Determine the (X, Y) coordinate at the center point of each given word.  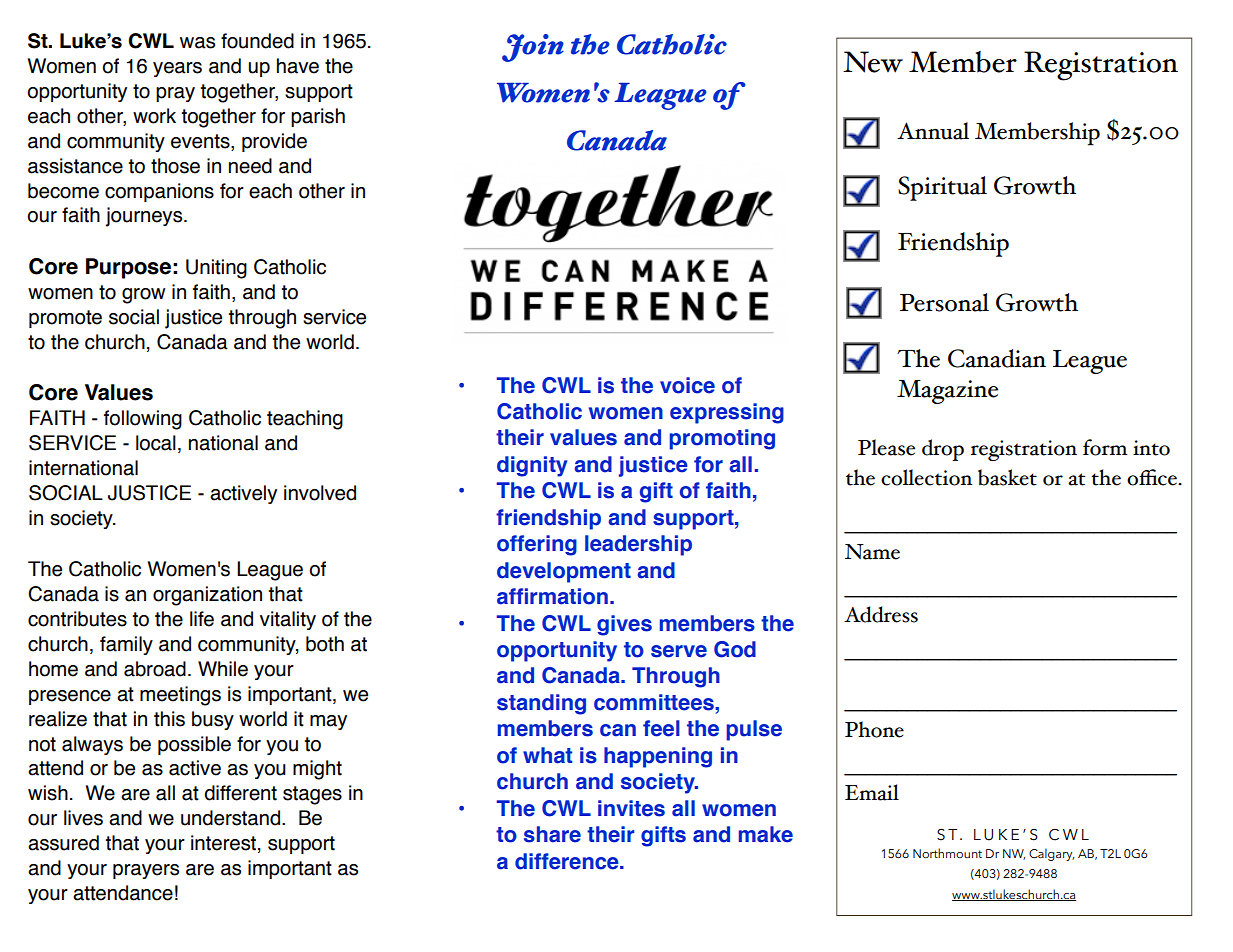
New (873, 62)
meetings (180, 696)
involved (320, 493)
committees (655, 702)
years (177, 69)
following (143, 420)
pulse (754, 730)
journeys (145, 217)
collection (926, 477)
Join (533, 48)
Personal (944, 302)
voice (687, 385)
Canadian (997, 358)
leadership (638, 545)
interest (223, 843)
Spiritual (942, 188)
